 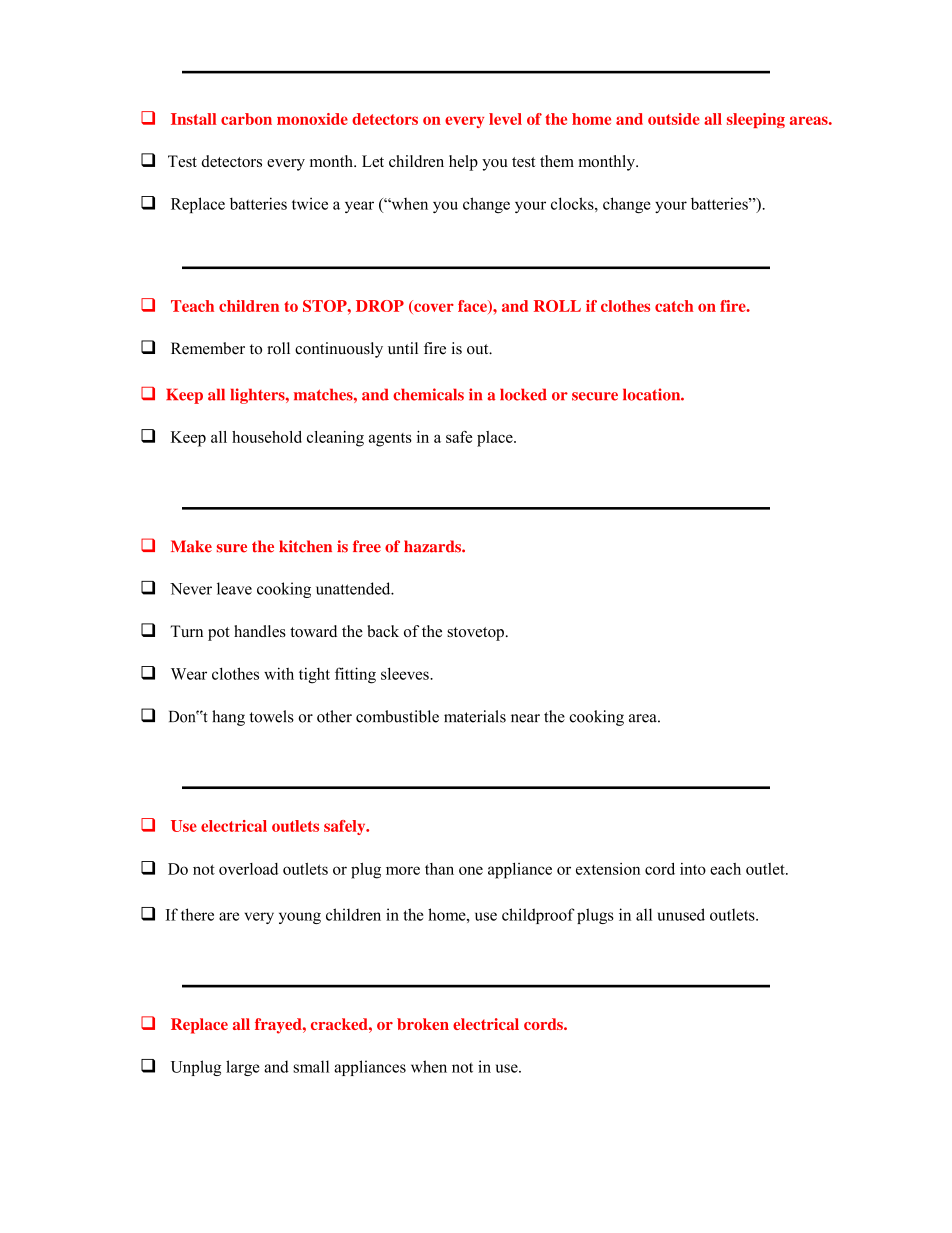 What do you see at coordinates (246, 119) in the image?
I see `carbon` at bounding box center [246, 119].
